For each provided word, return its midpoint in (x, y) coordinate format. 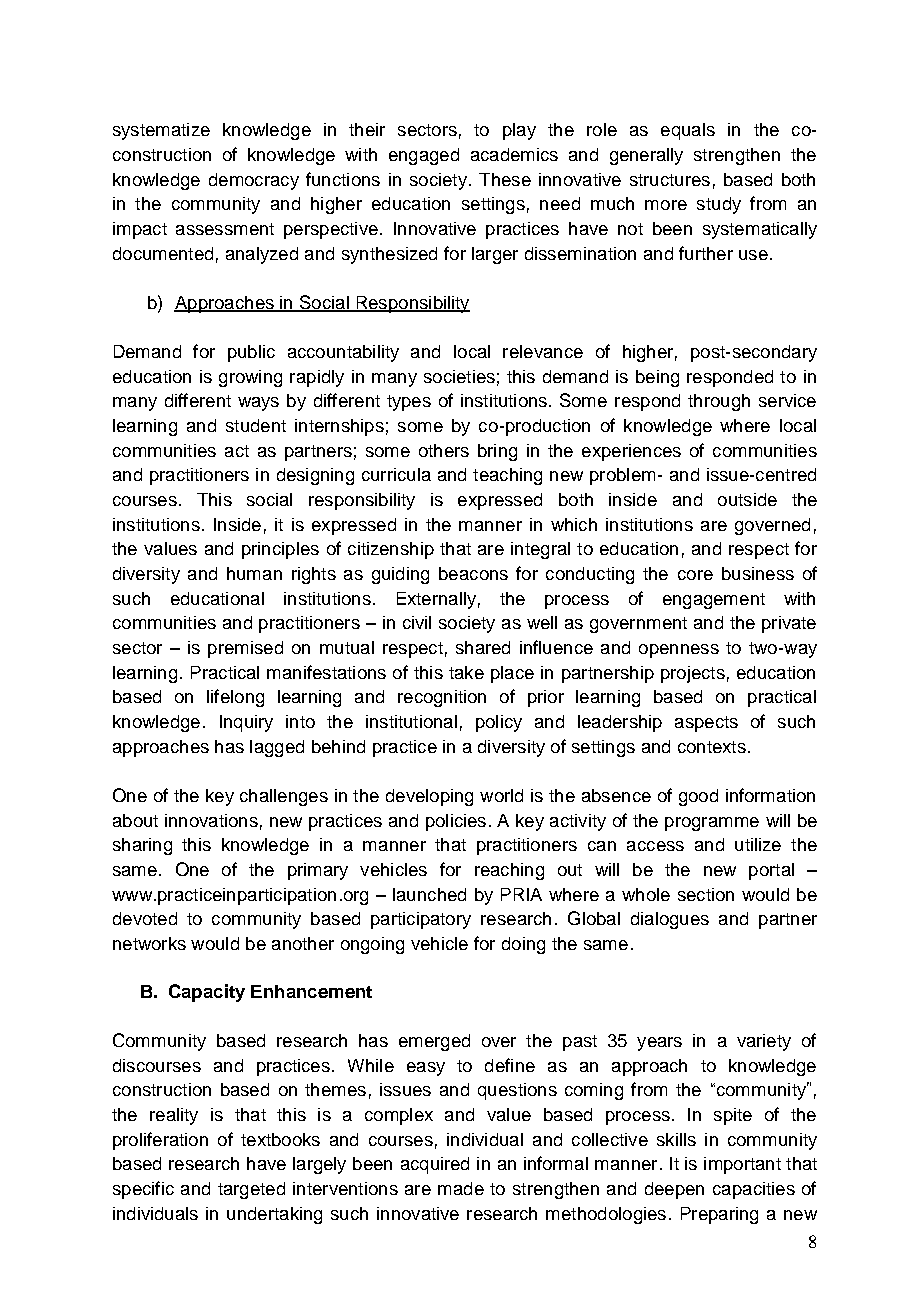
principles (280, 550)
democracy (254, 181)
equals (688, 131)
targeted (251, 1190)
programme (712, 824)
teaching (507, 476)
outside (747, 499)
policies (456, 822)
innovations (211, 820)
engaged (424, 156)
